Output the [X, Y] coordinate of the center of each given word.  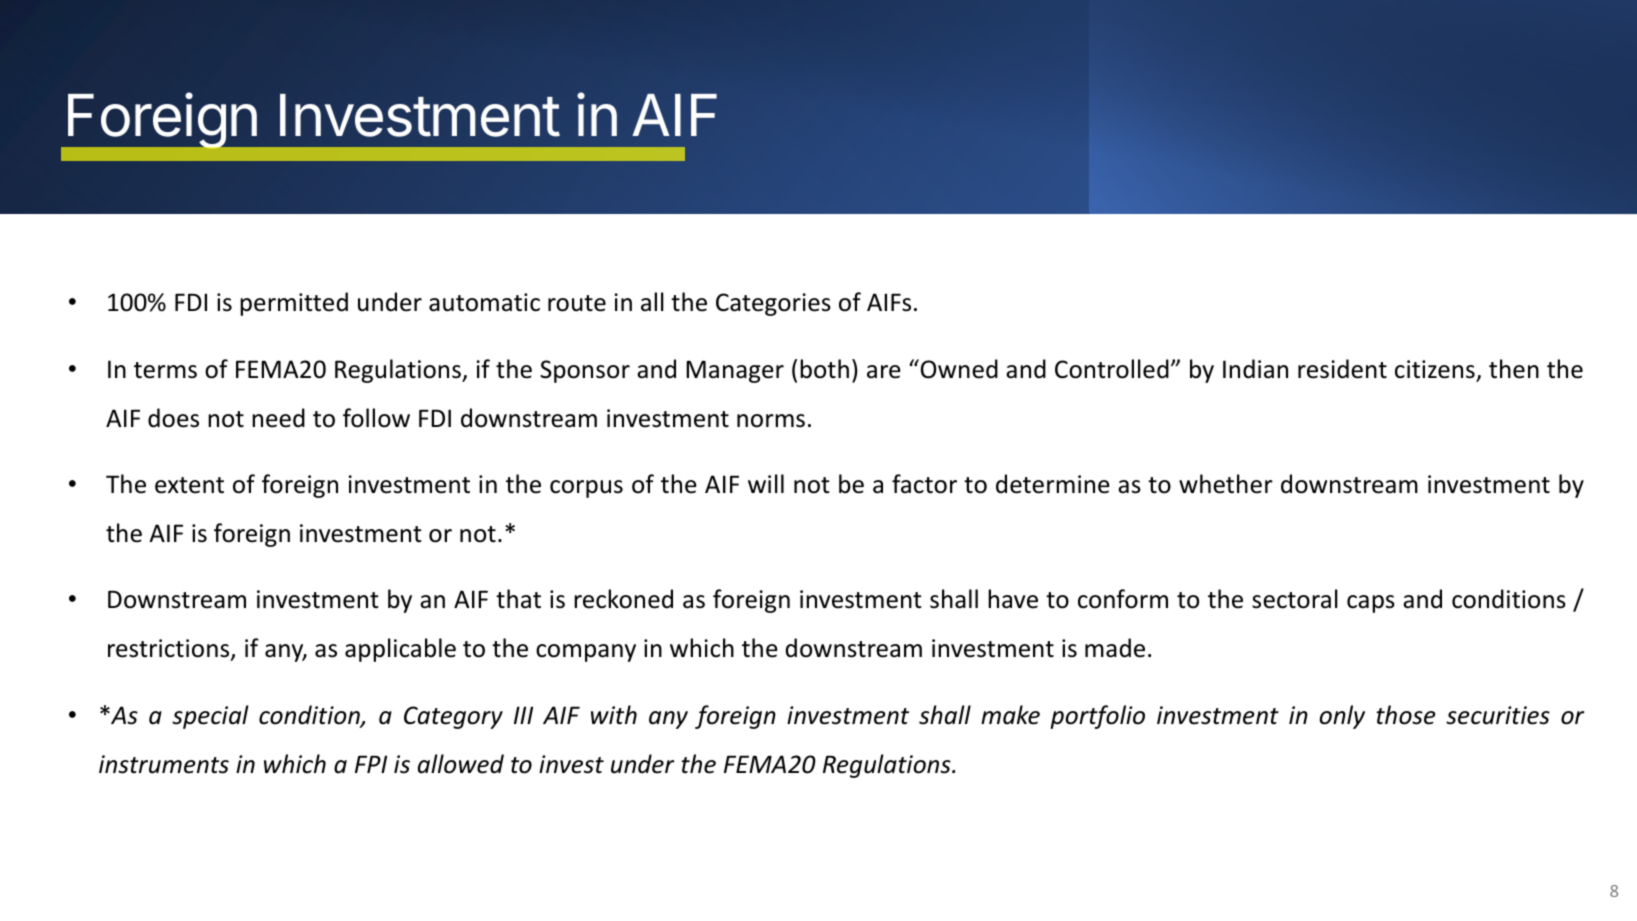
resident [1342, 369]
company [586, 653]
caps [1371, 604]
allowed [461, 764]
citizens [1435, 369]
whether [1226, 484]
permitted [294, 304]
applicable [400, 650]
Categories [773, 304]
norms [771, 421]
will [766, 483]
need [278, 418]
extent [189, 485]
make [1010, 715]
